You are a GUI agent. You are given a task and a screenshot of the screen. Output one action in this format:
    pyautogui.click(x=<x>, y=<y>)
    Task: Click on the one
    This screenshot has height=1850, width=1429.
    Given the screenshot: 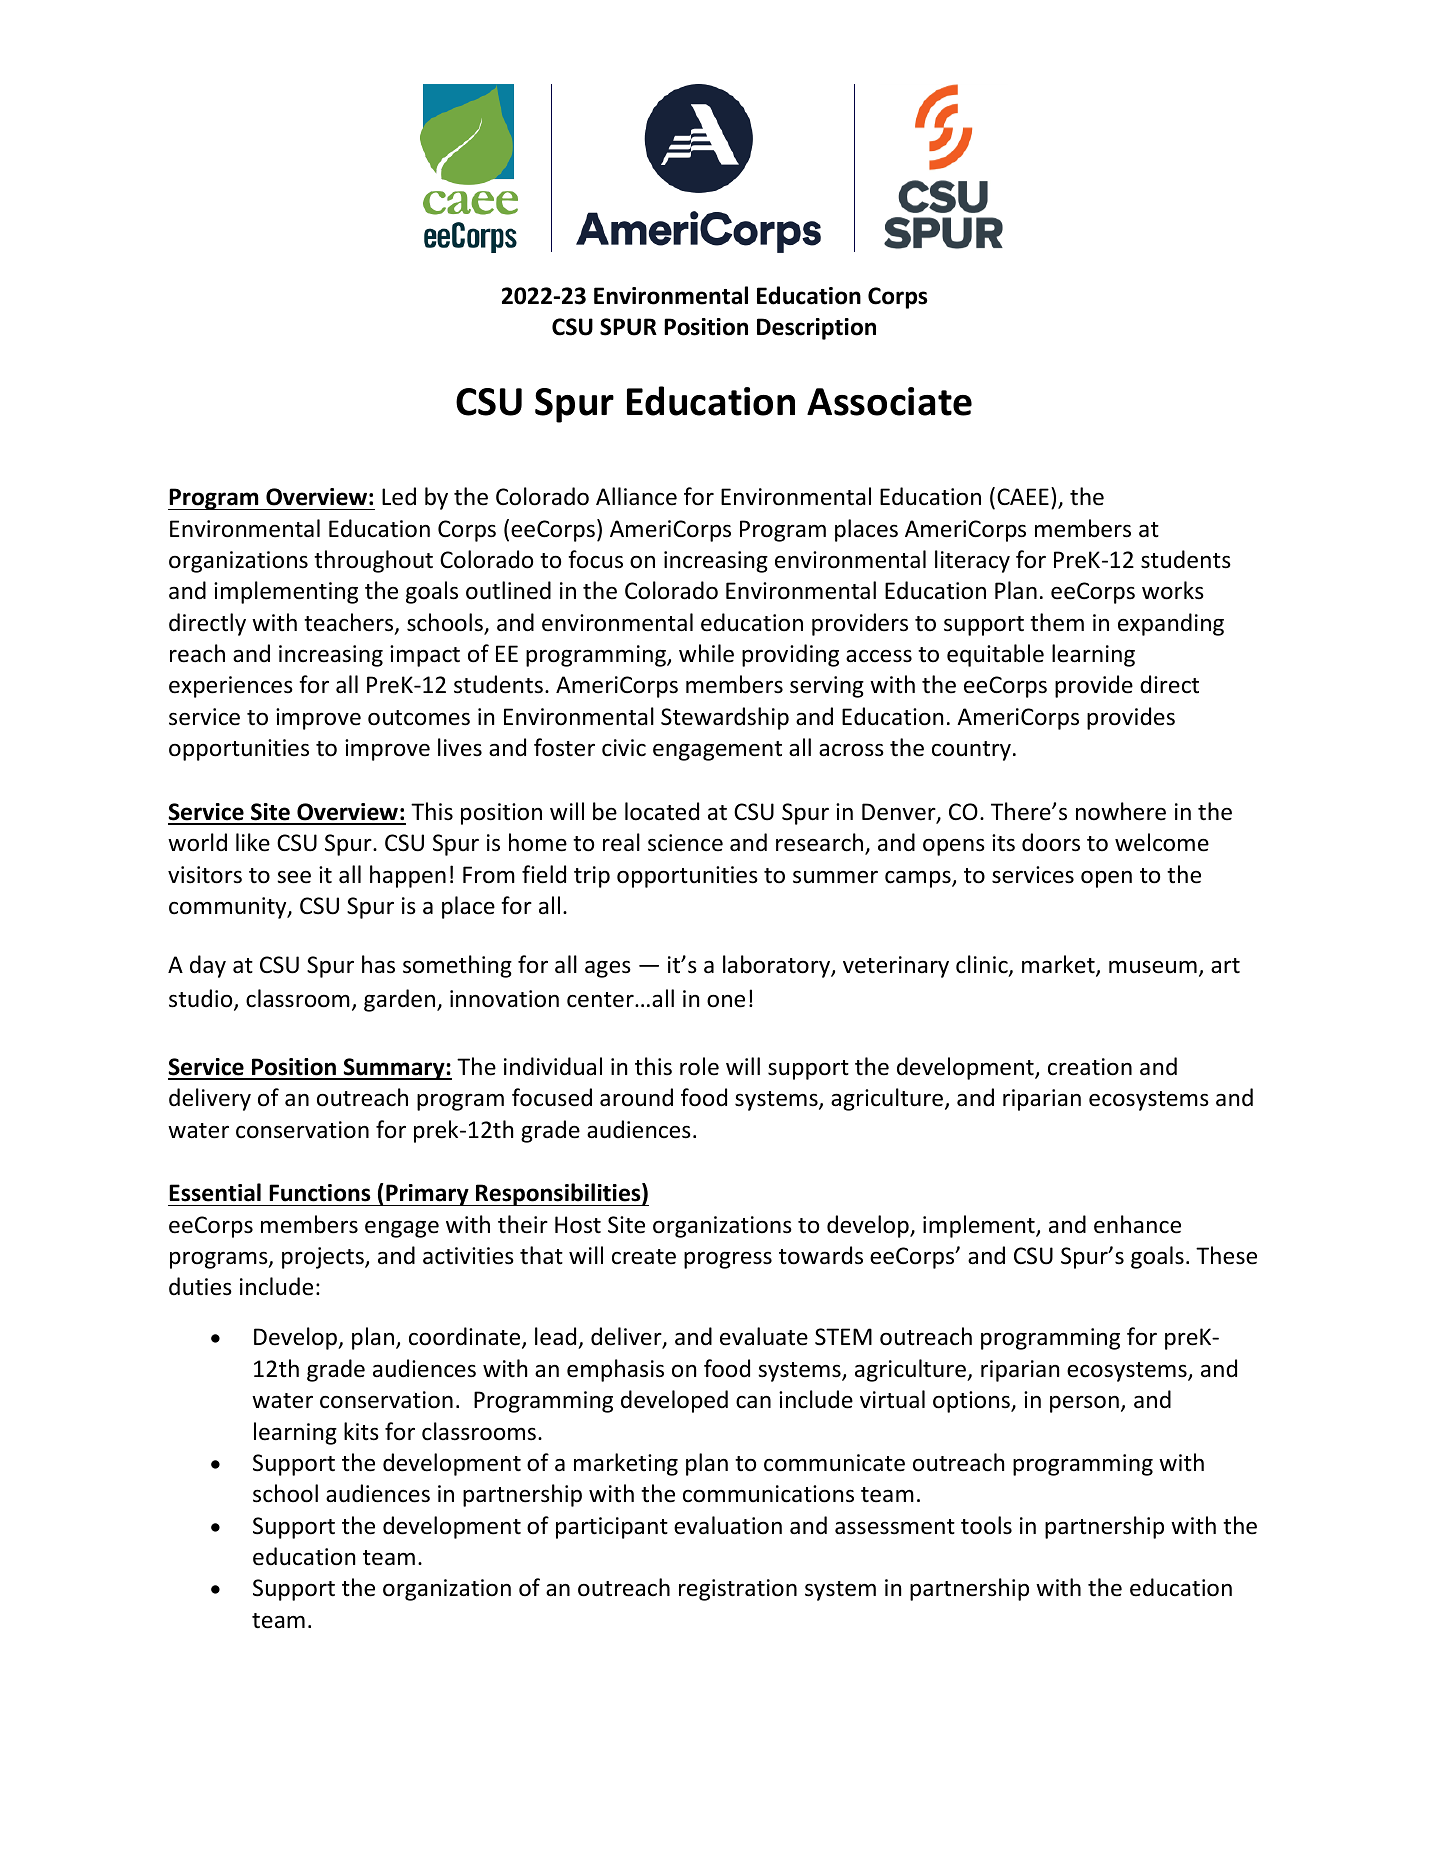 What is the action you would take?
    pyautogui.click(x=726, y=1001)
